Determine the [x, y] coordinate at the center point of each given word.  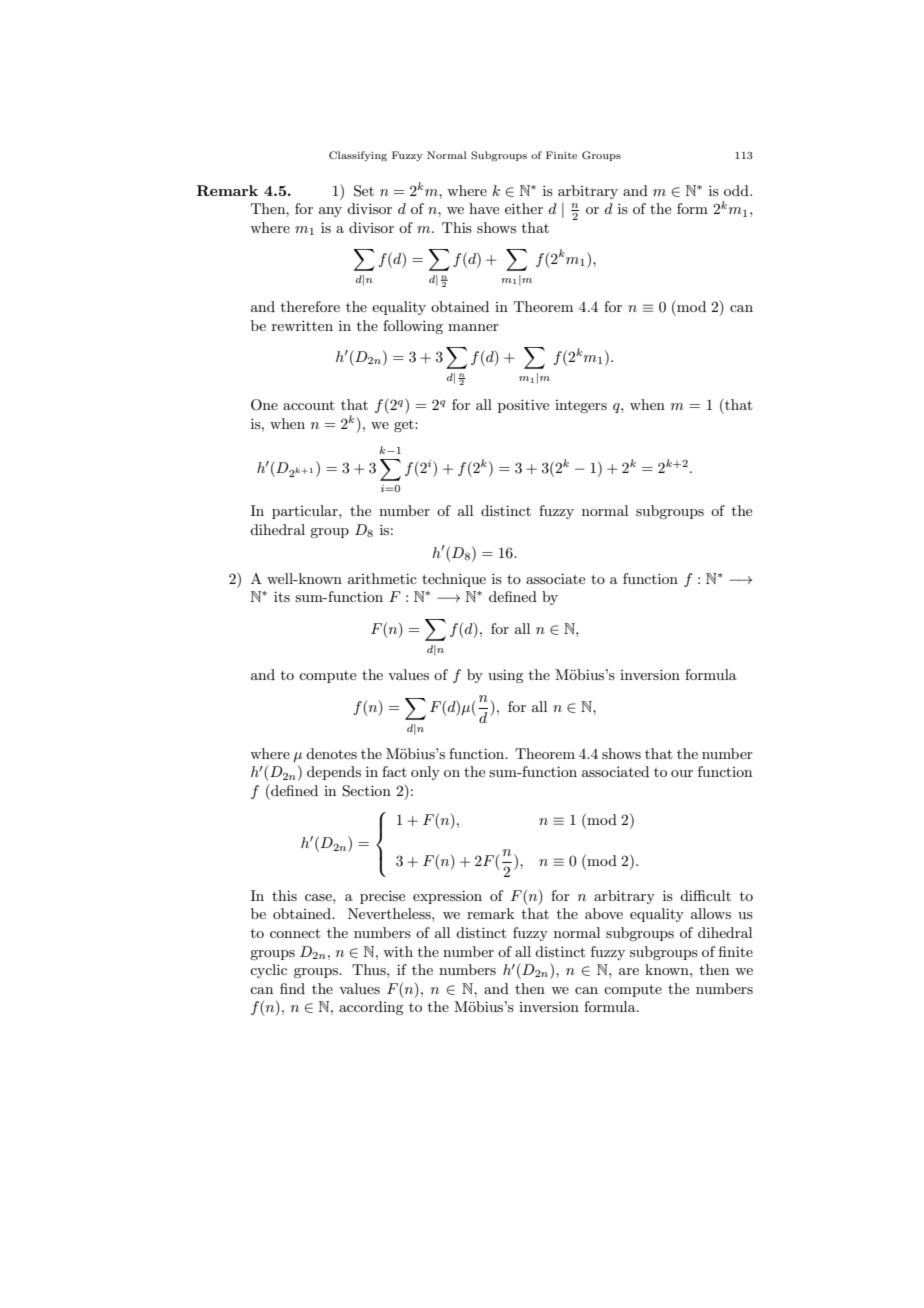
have [484, 208]
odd [737, 190]
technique [454, 580]
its [282, 596]
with [398, 951]
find [292, 988]
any [330, 212]
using [505, 676]
